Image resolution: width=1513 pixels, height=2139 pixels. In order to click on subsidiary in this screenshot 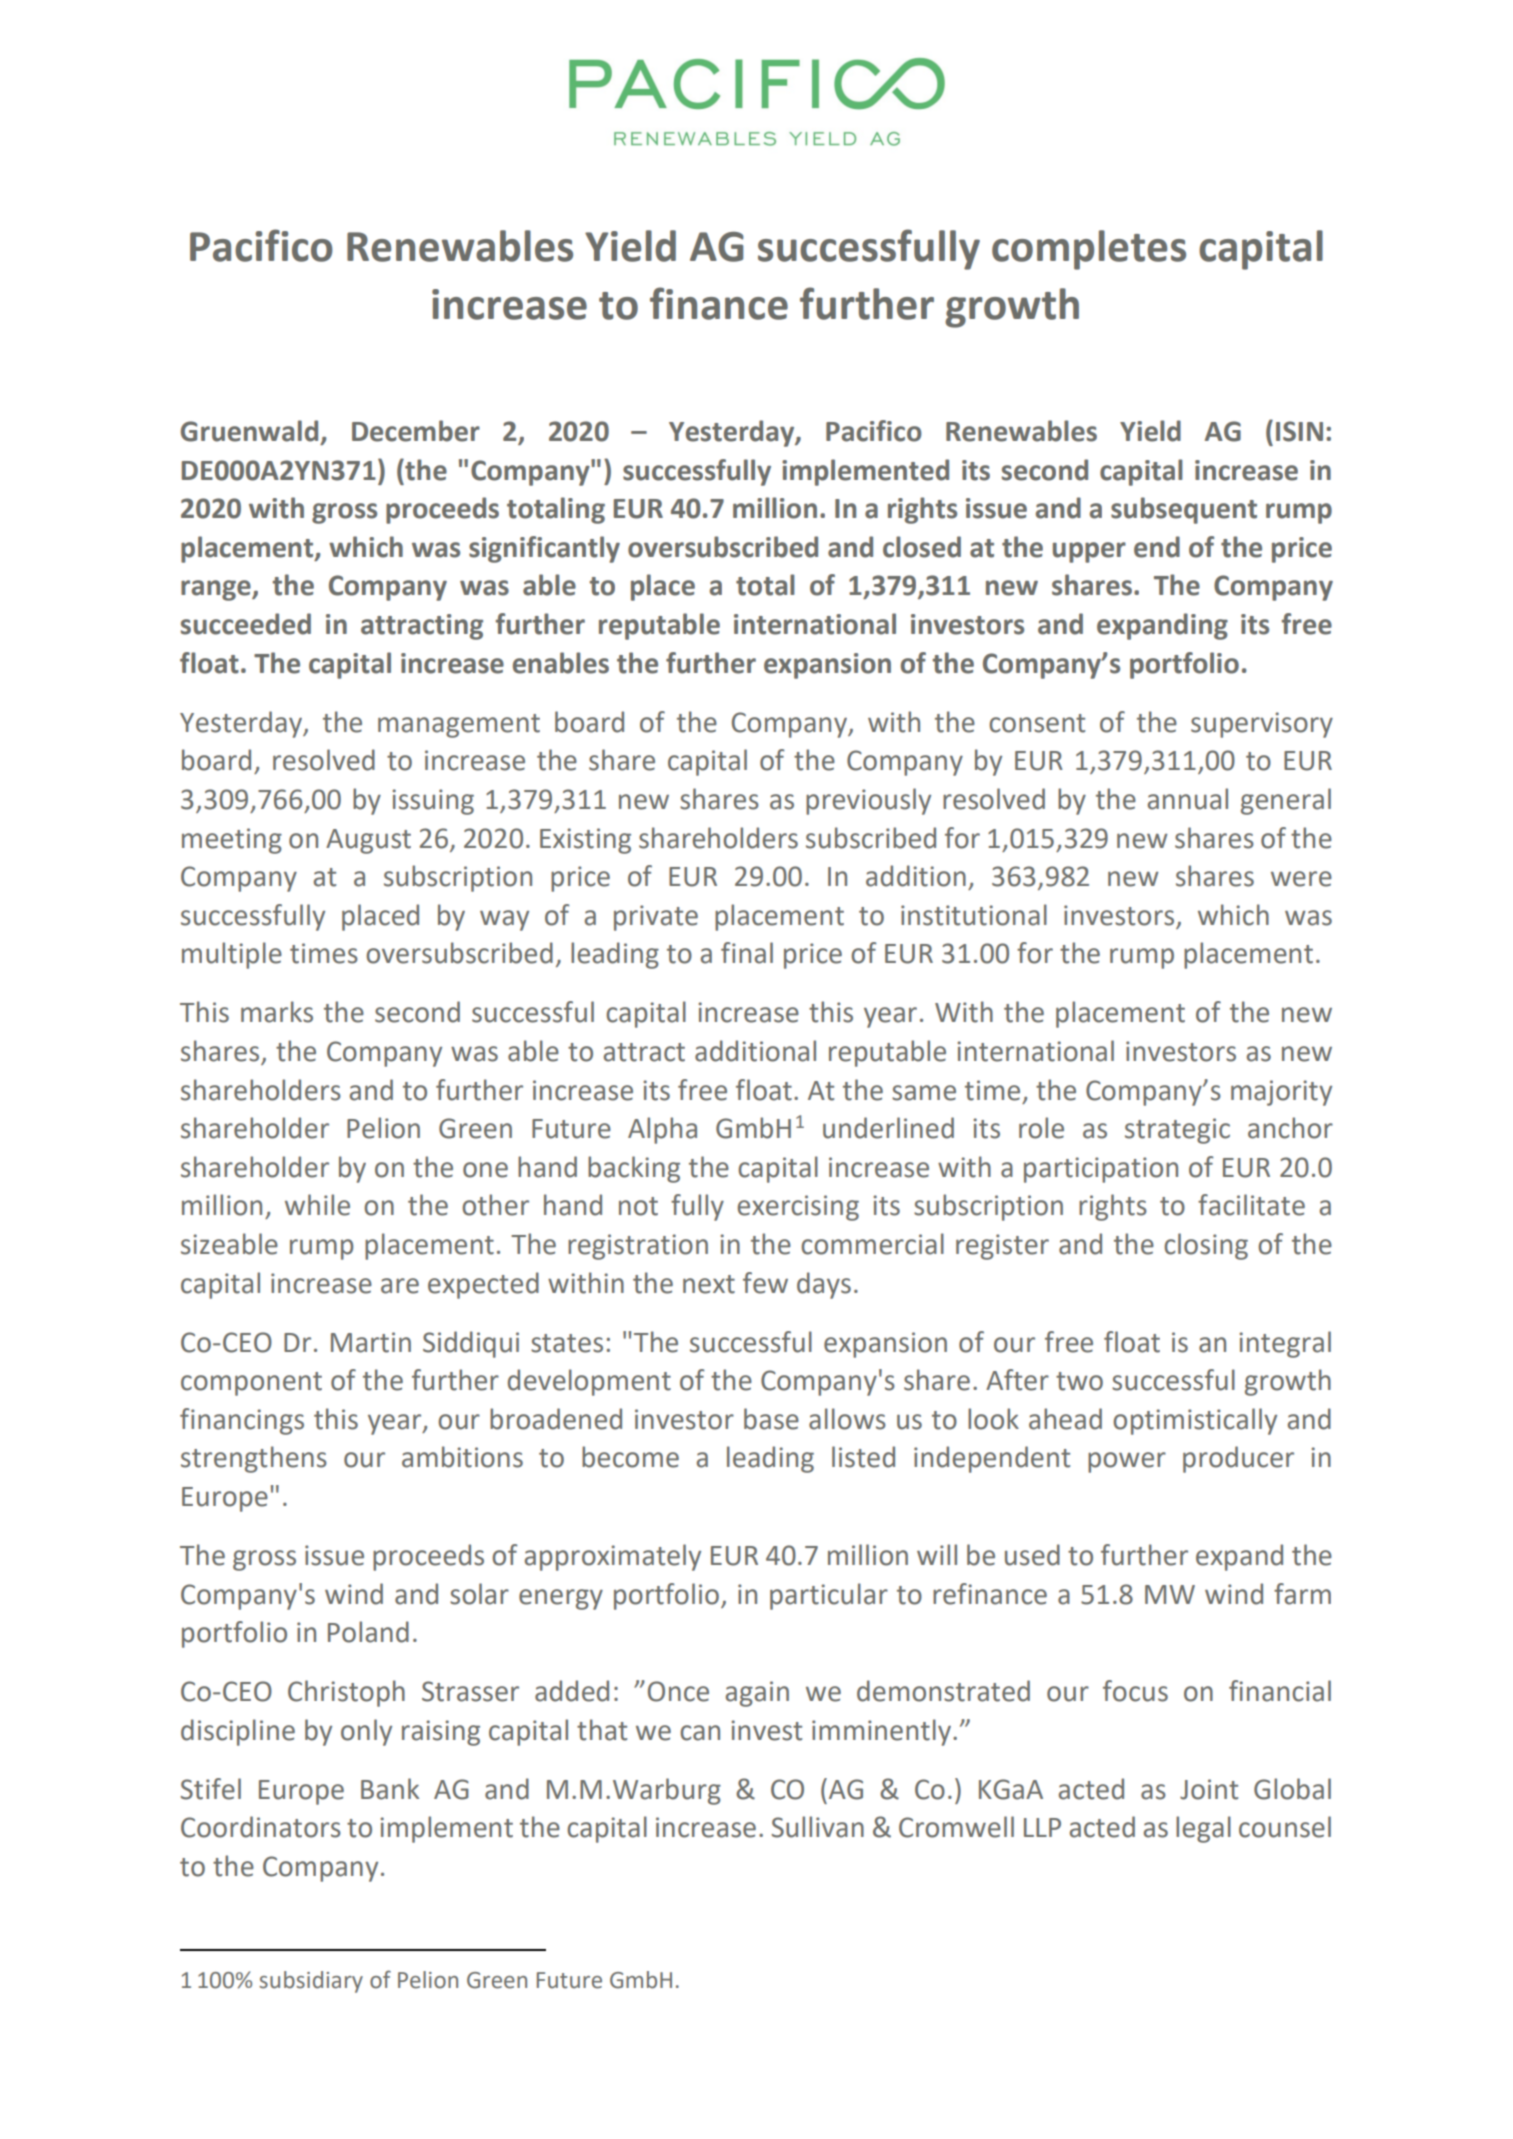, I will do `click(311, 1982)`.
